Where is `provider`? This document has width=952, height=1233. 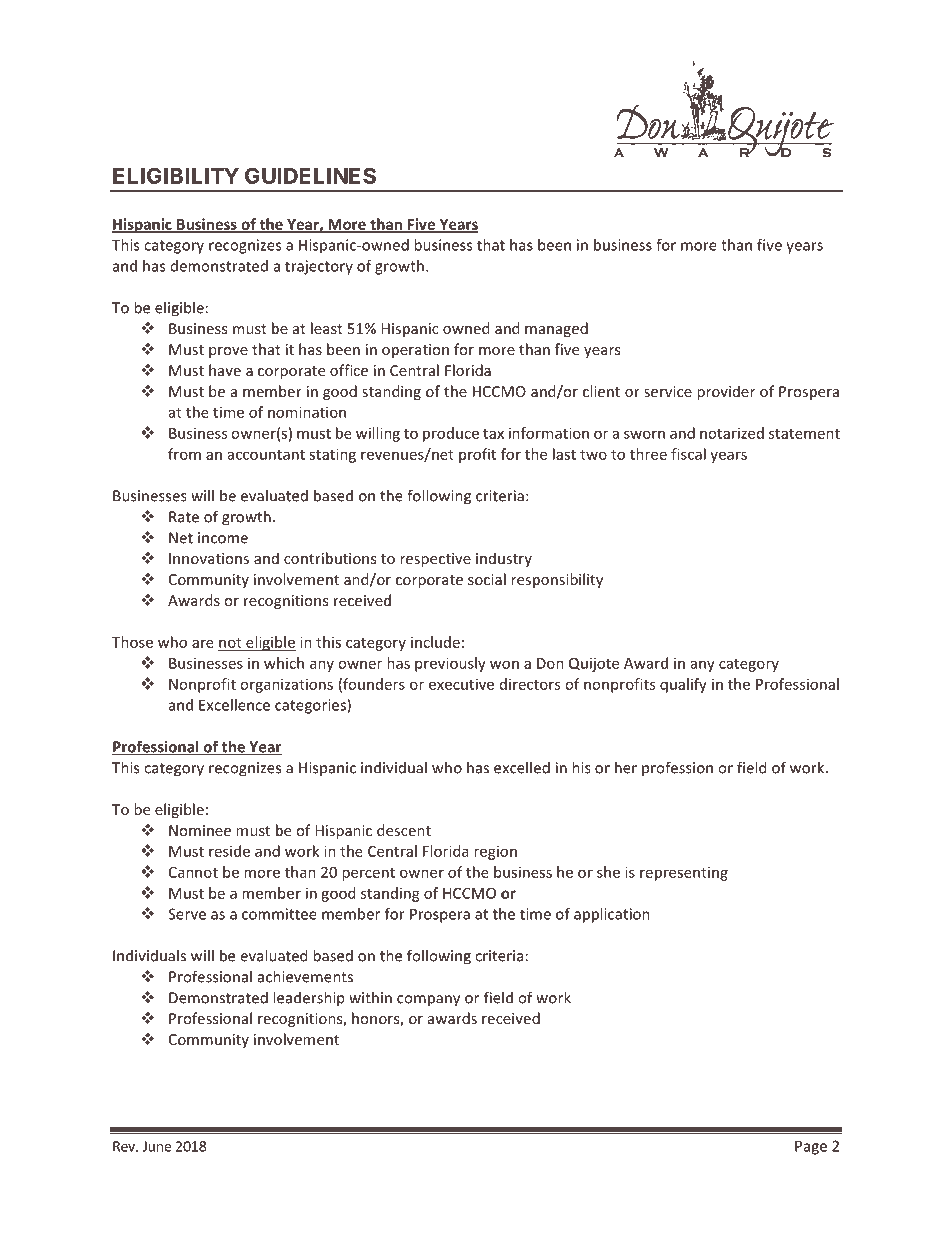
provider is located at coordinates (726, 392).
